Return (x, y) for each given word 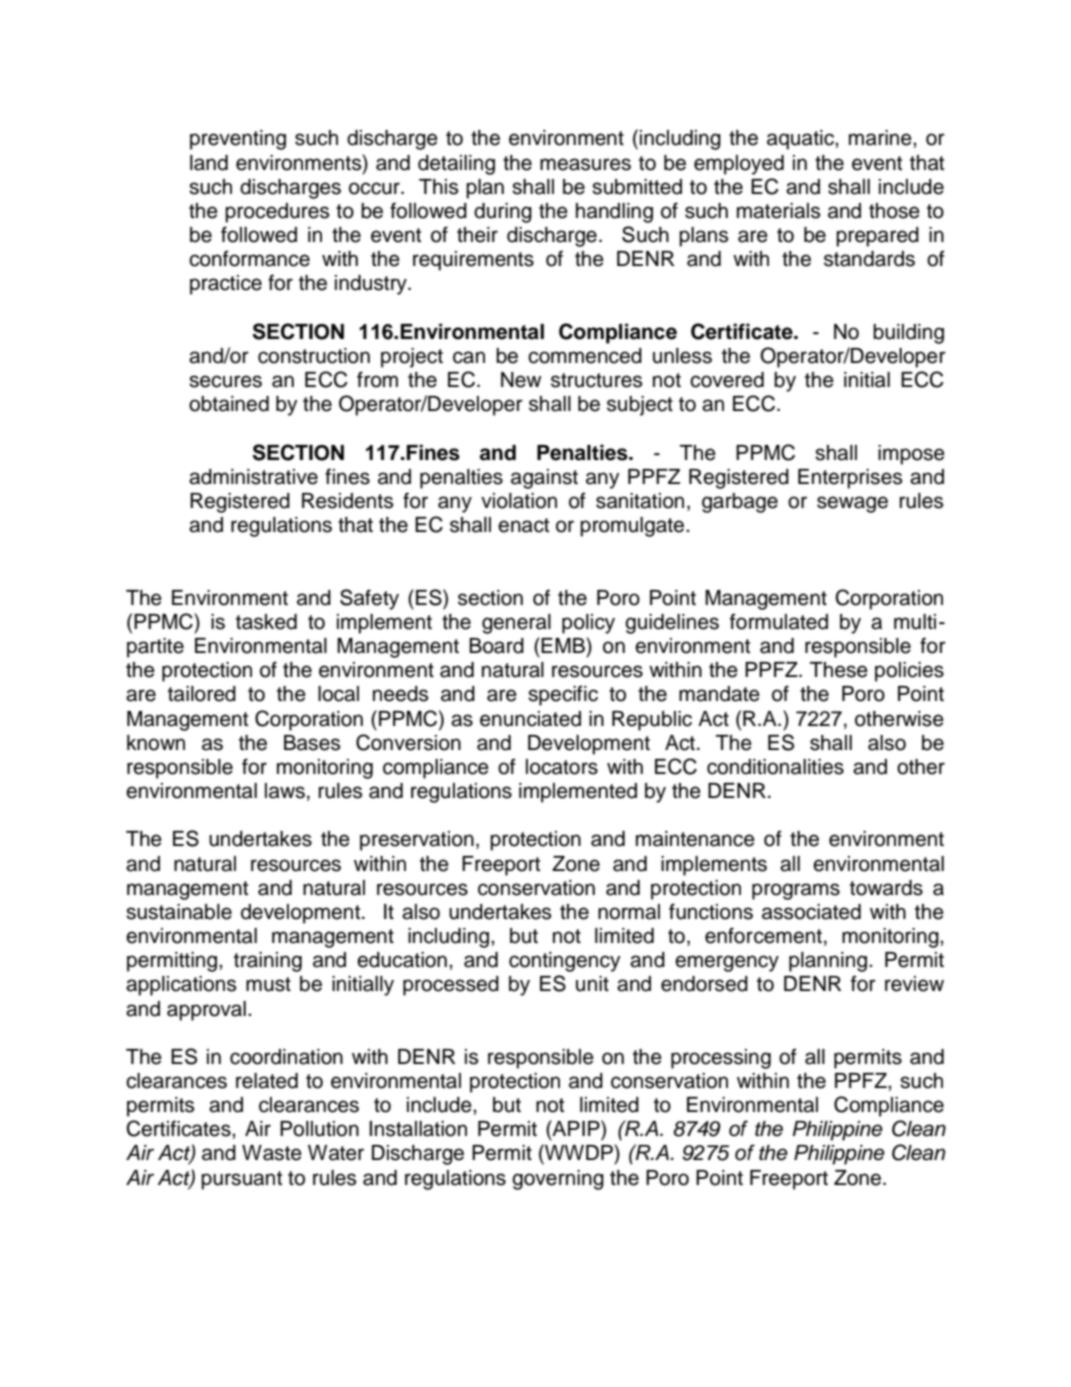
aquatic (801, 140)
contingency (565, 962)
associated (811, 912)
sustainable (179, 912)
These (839, 670)
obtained (229, 404)
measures (585, 164)
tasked (266, 622)
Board (496, 646)
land (209, 163)
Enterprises (850, 479)
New (521, 380)
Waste (272, 1153)
